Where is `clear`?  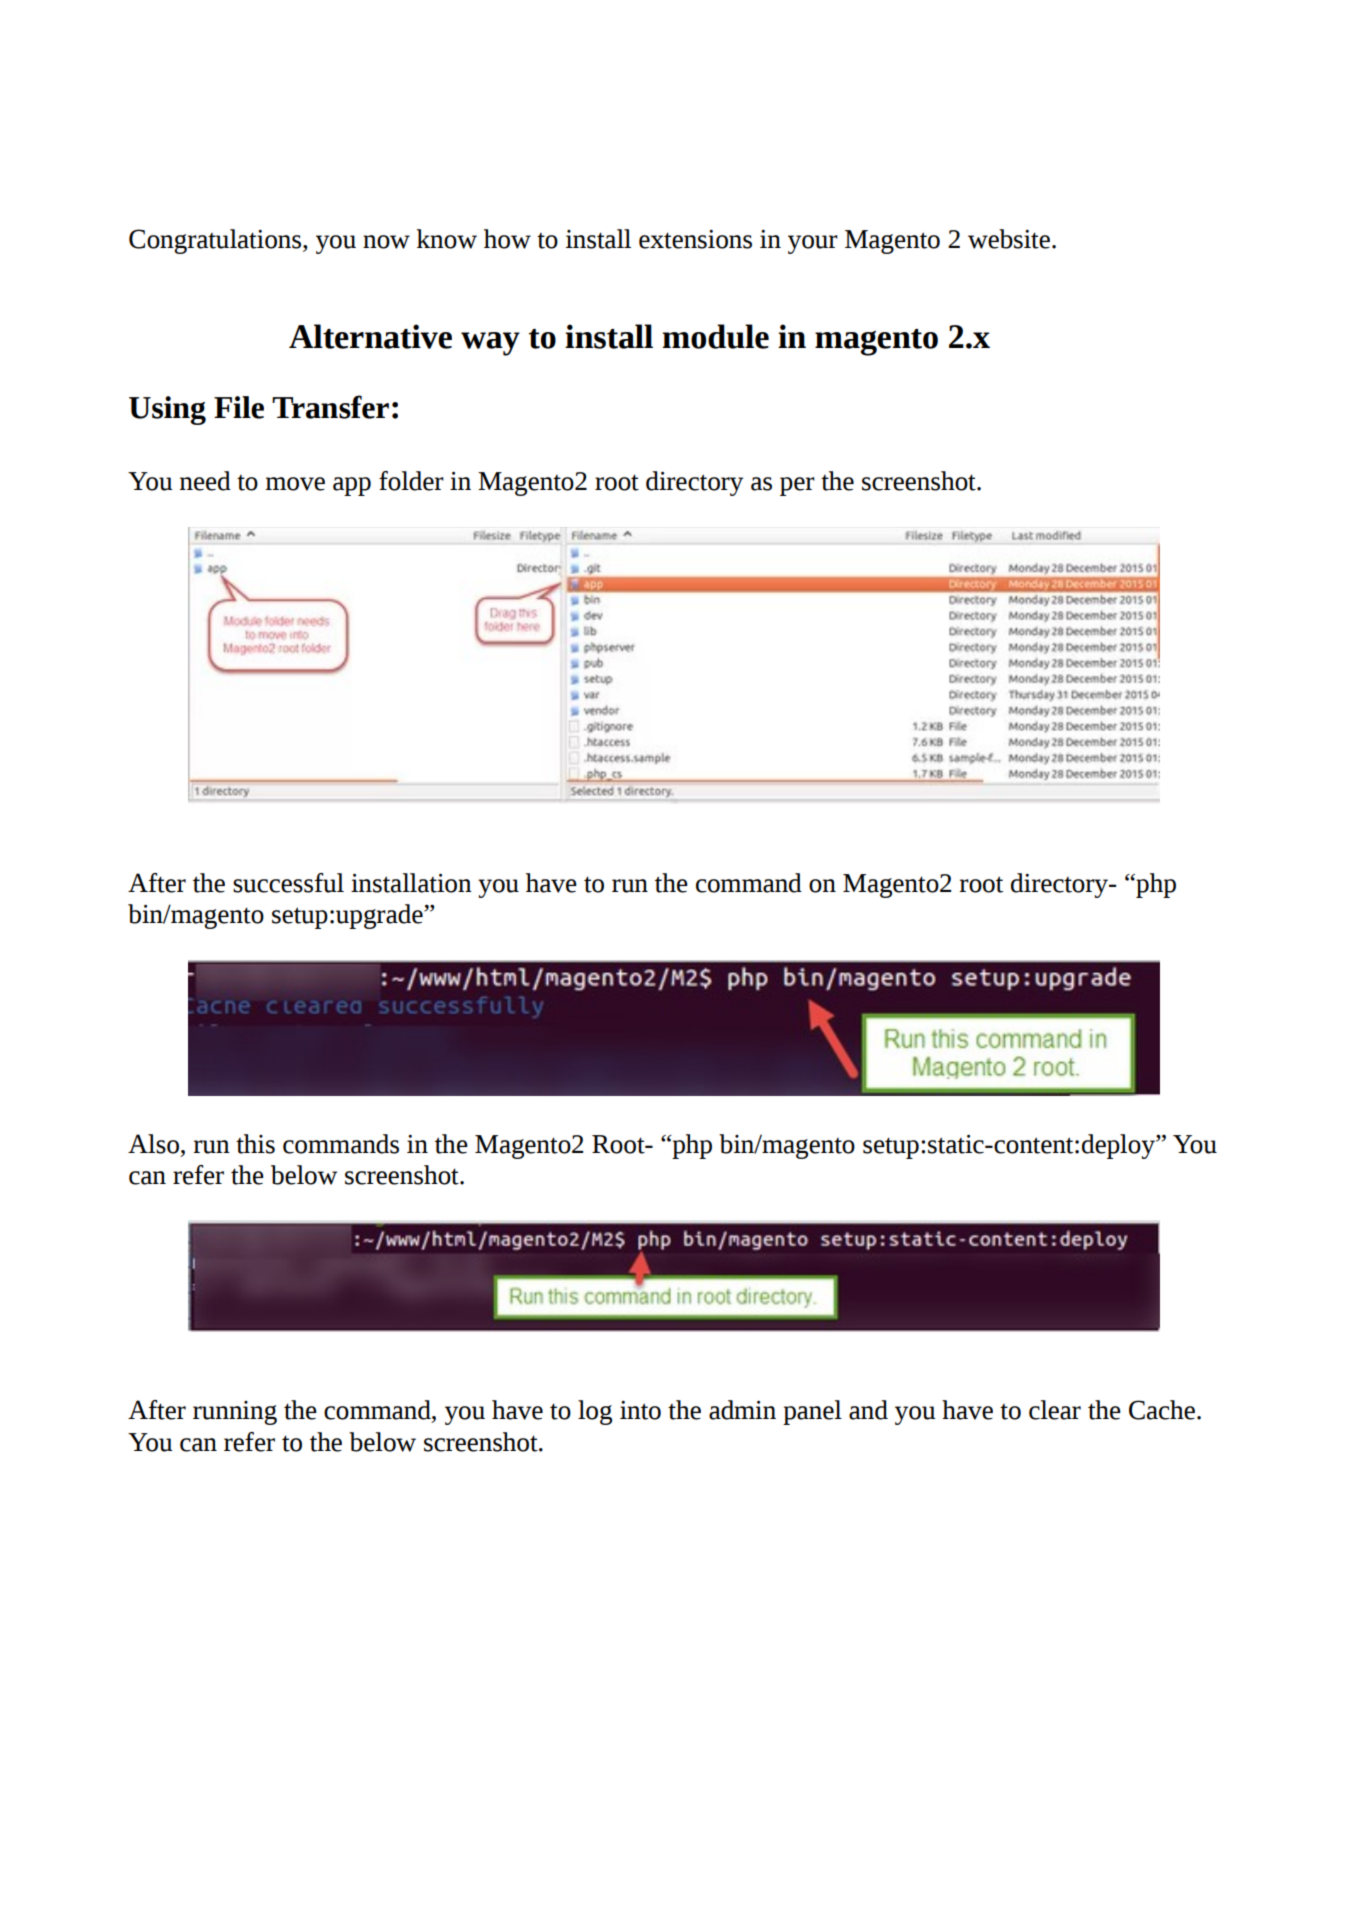
clear is located at coordinates (1055, 1410).
